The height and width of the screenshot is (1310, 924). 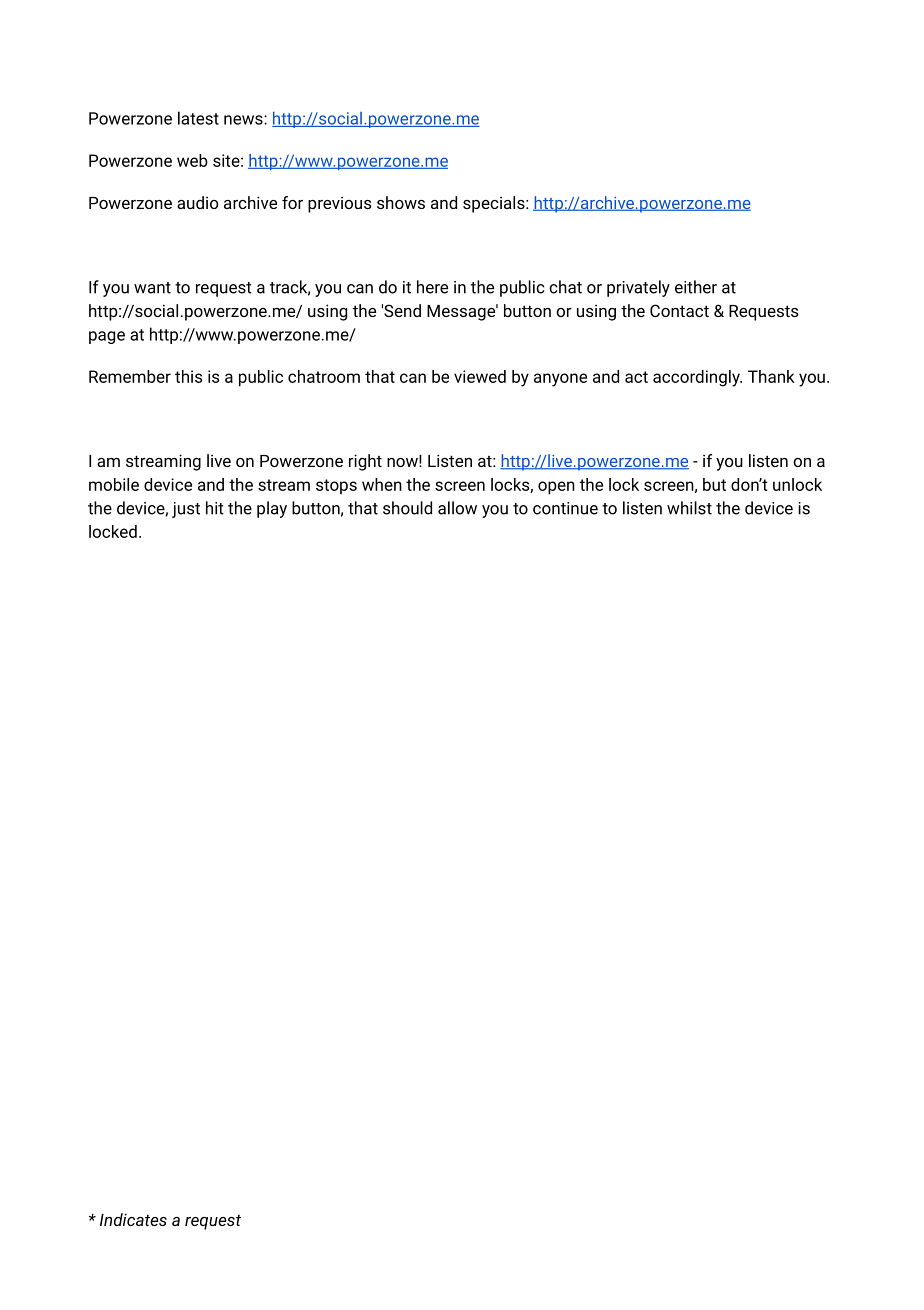 What do you see at coordinates (457, 508) in the screenshot?
I see `allow` at bounding box center [457, 508].
